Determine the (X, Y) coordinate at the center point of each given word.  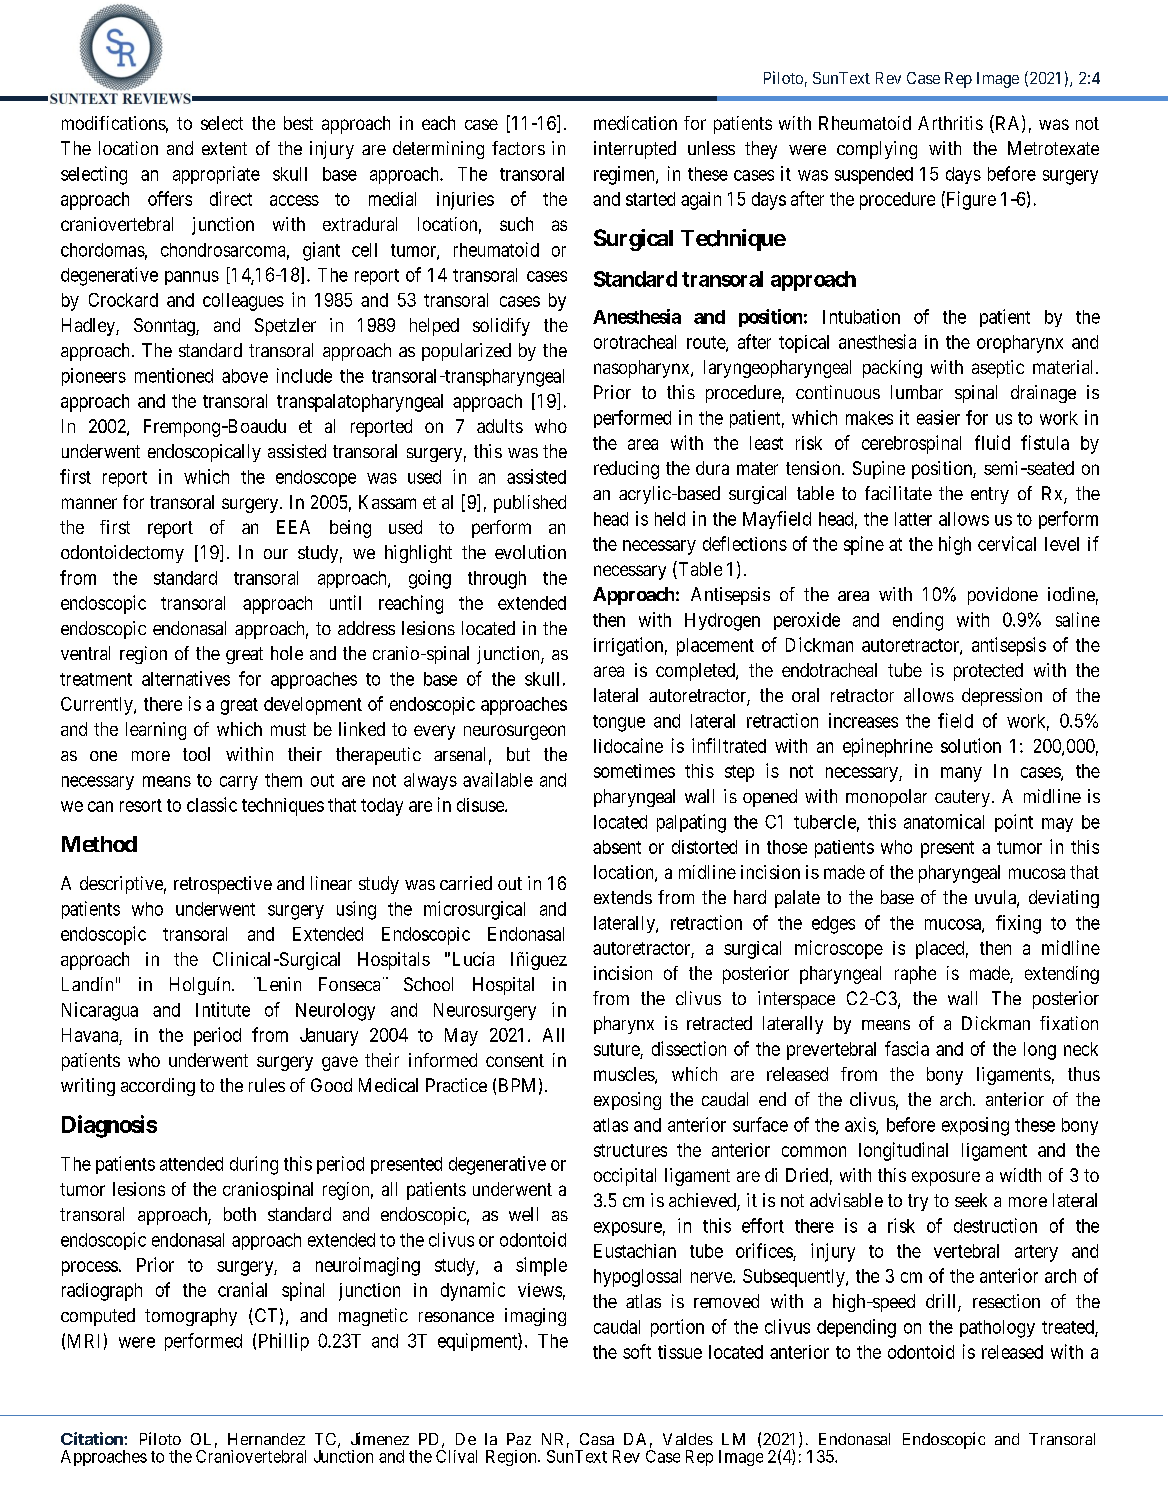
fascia (907, 1048)
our (276, 554)
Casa (597, 1439)
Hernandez (266, 1439)
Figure (970, 200)
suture (617, 1049)
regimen (625, 175)
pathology (997, 1329)
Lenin (279, 984)
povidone (1003, 596)
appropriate (216, 175)
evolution (530, 552)
